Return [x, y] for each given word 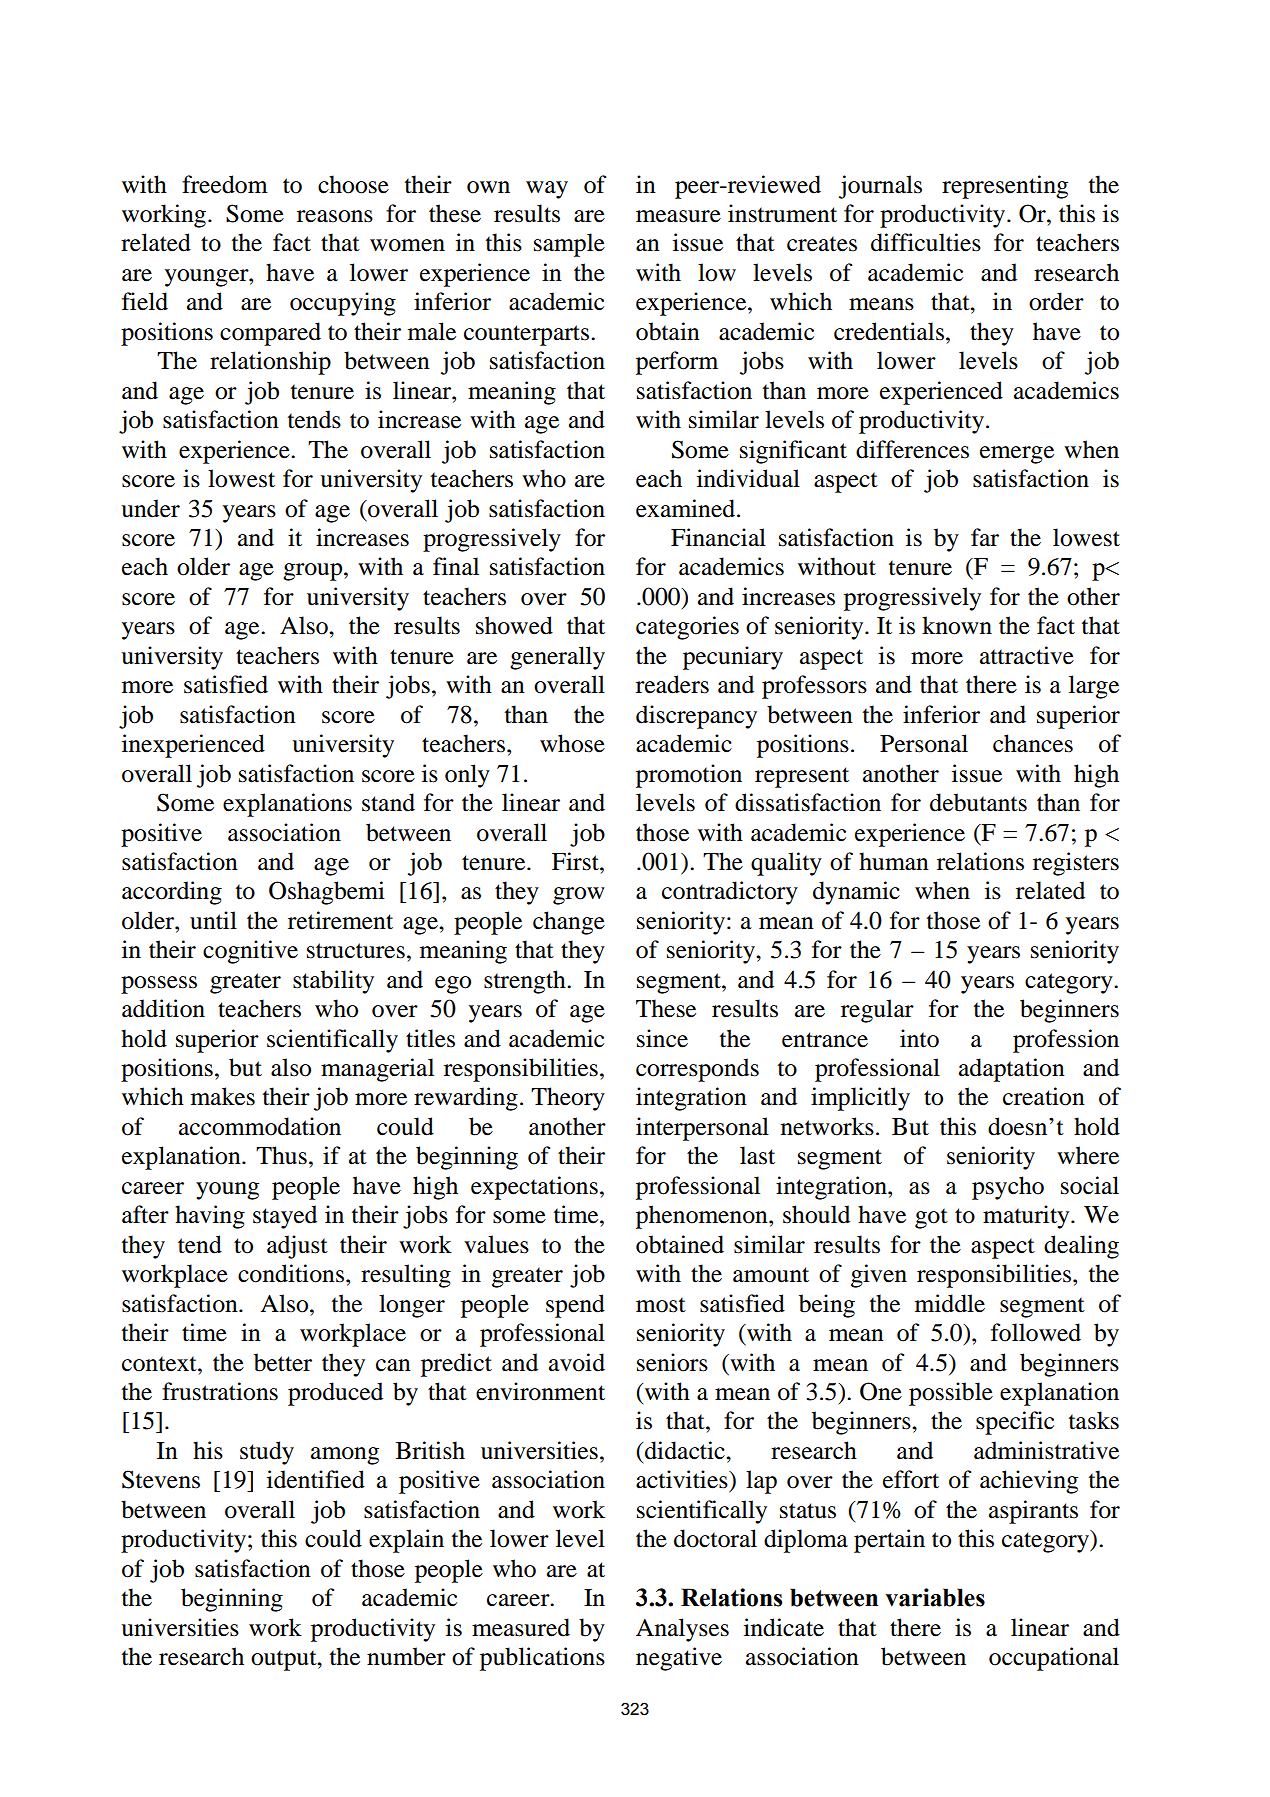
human [894, 861]
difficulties [926, 242]
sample [569, 245]
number [406, 1656]
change [569, 923]
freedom [225, 184]
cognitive [250, 952]
